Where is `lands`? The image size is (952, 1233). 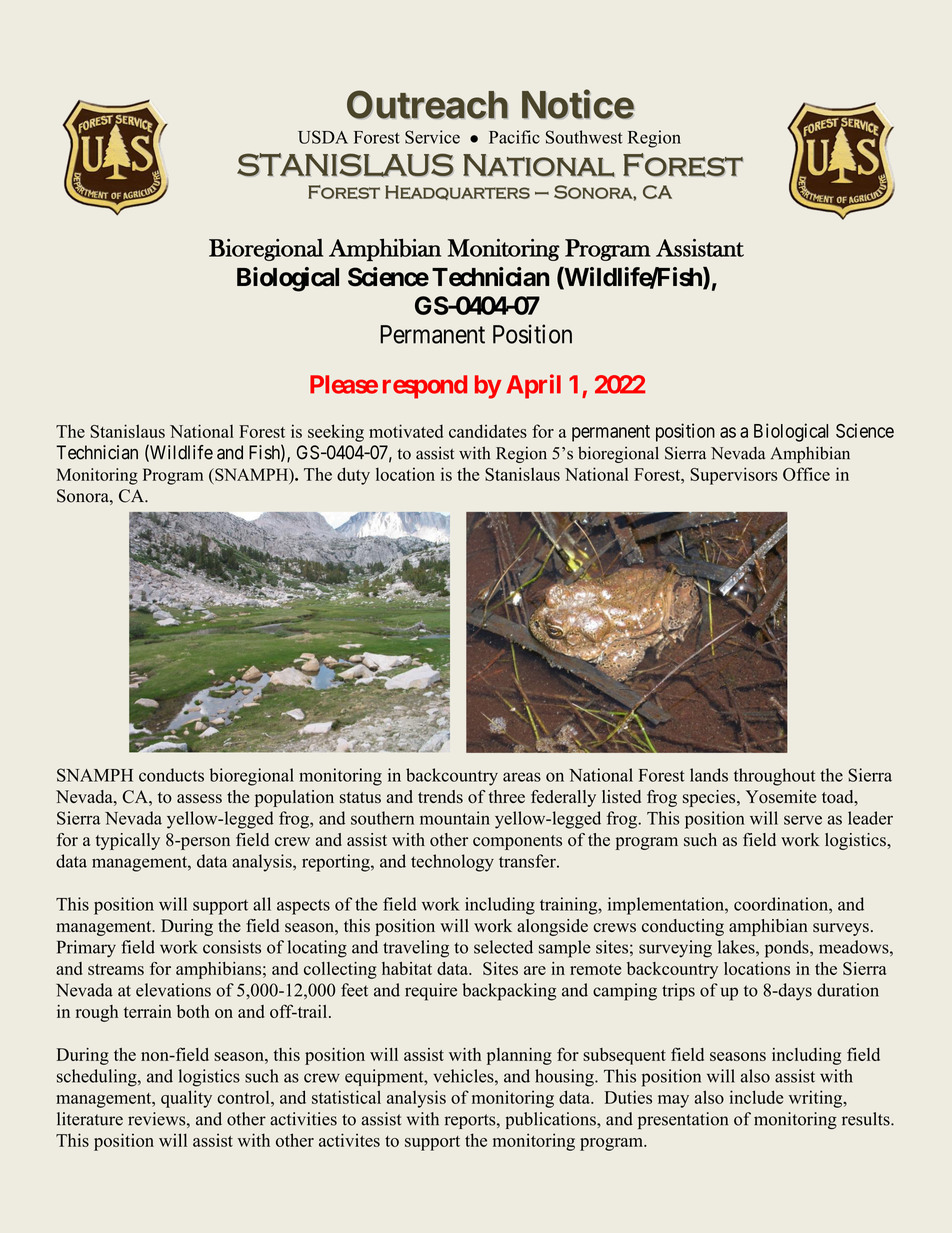
lands is located at coordinates (709, 775).
